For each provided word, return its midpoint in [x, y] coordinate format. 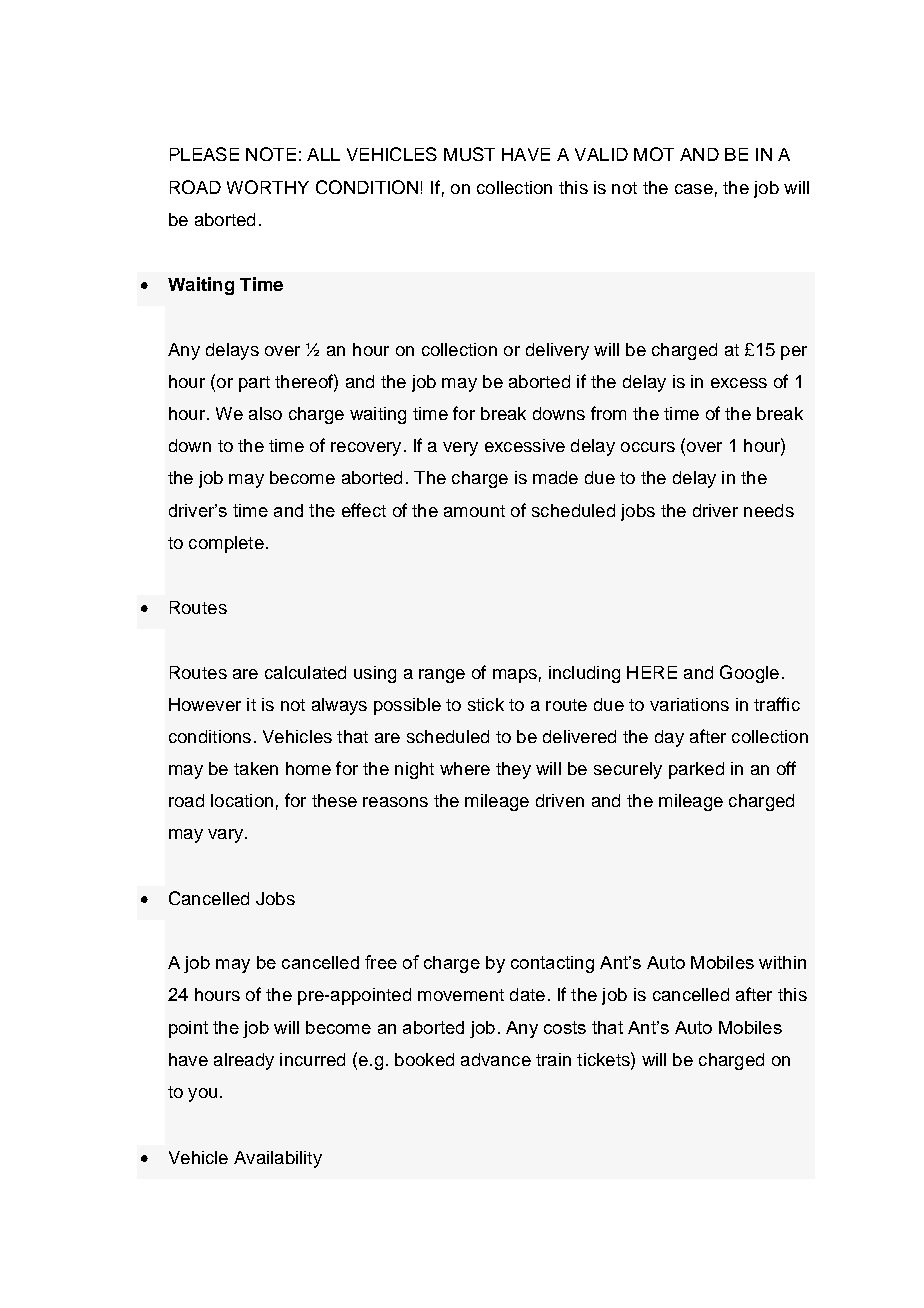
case [694, 189]
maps [515, 676]
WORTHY [268, 187]
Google [749, 674]
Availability [278, 1159]
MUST [469, 154]
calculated [305, 672]
